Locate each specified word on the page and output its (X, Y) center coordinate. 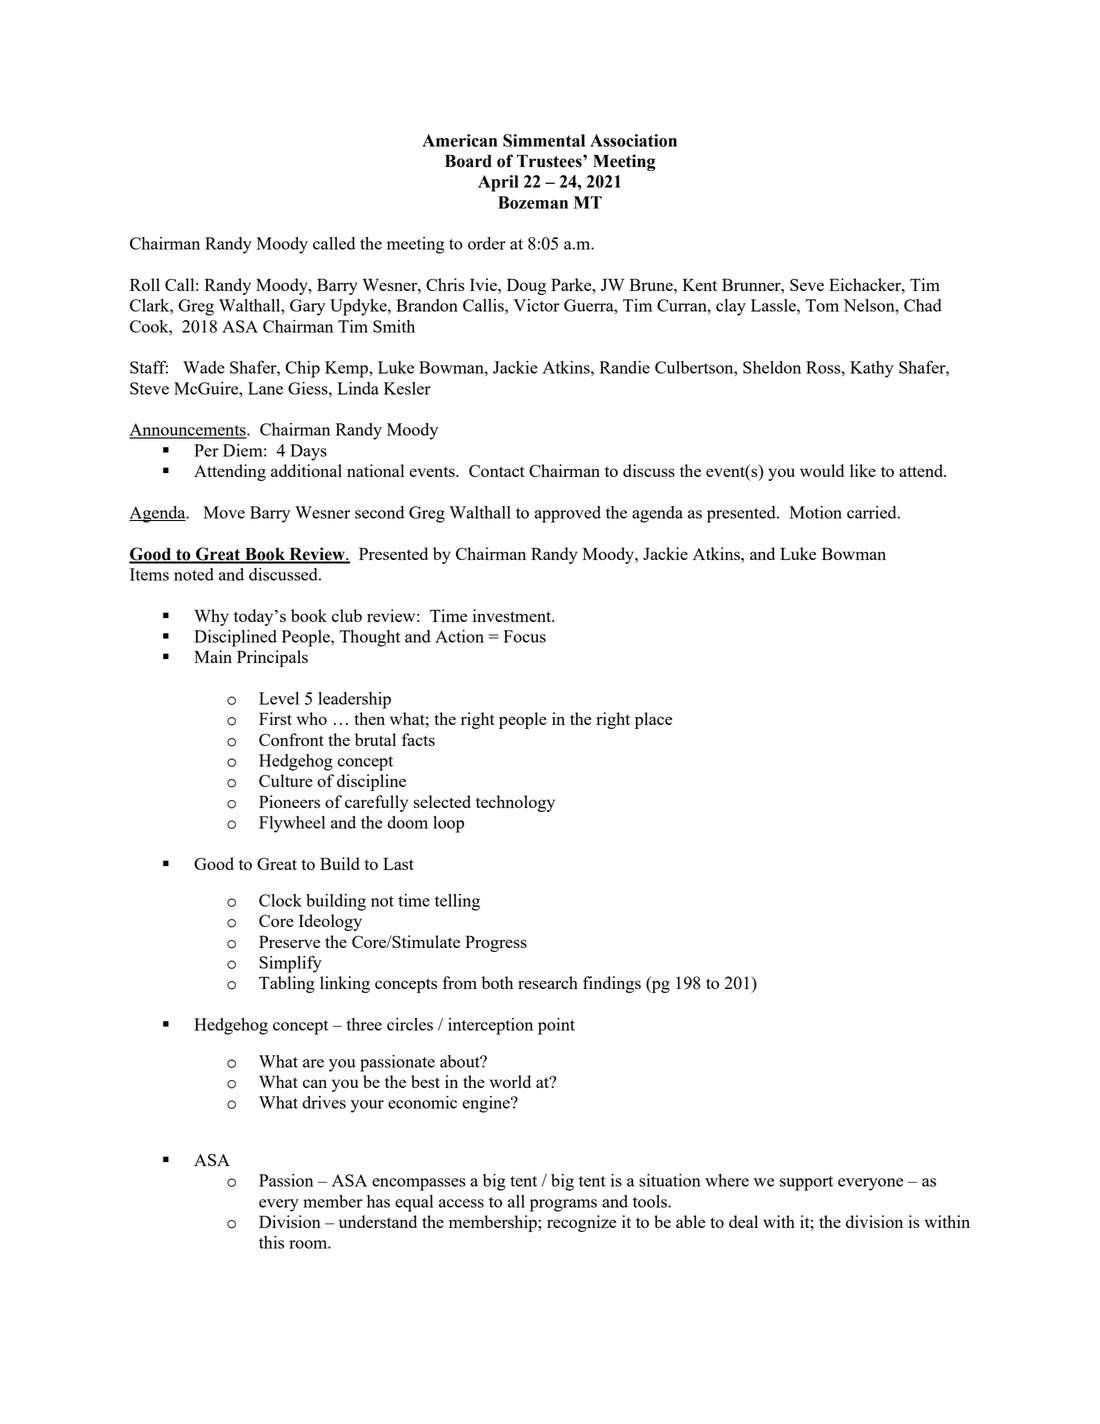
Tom (822, 305)
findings (612, 984)
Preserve (289, 941)
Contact (497, 470)
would (822, 470)
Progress (496, 943)
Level (279, 698)
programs (563, 1205)
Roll (145, 284)
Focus (525, 636)
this (271, 1242)
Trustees (550, 161)
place (653, 720)
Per (206, 450)
